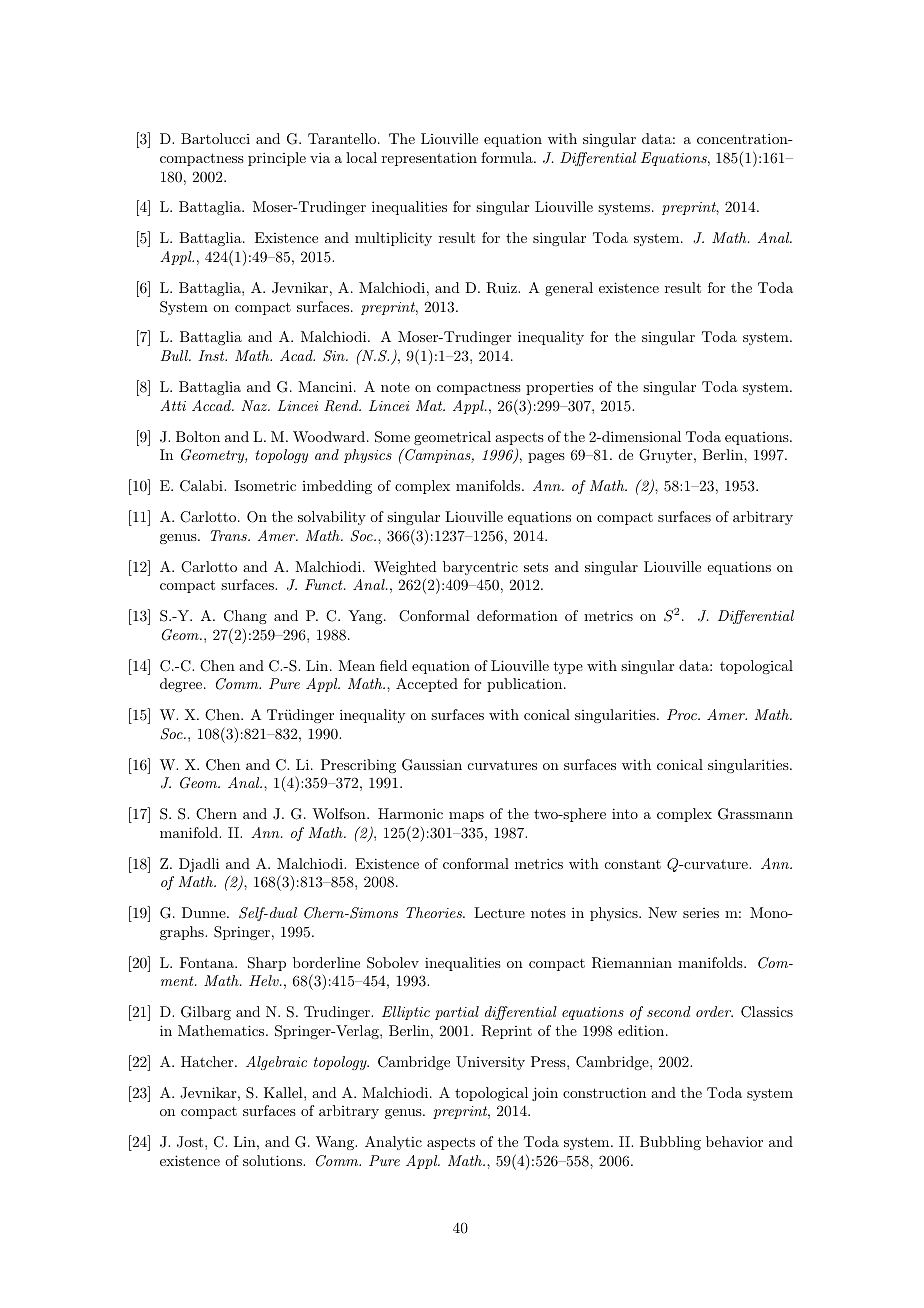 The image size is (924, 1308). I want to click on maps, so click(466, 817).
